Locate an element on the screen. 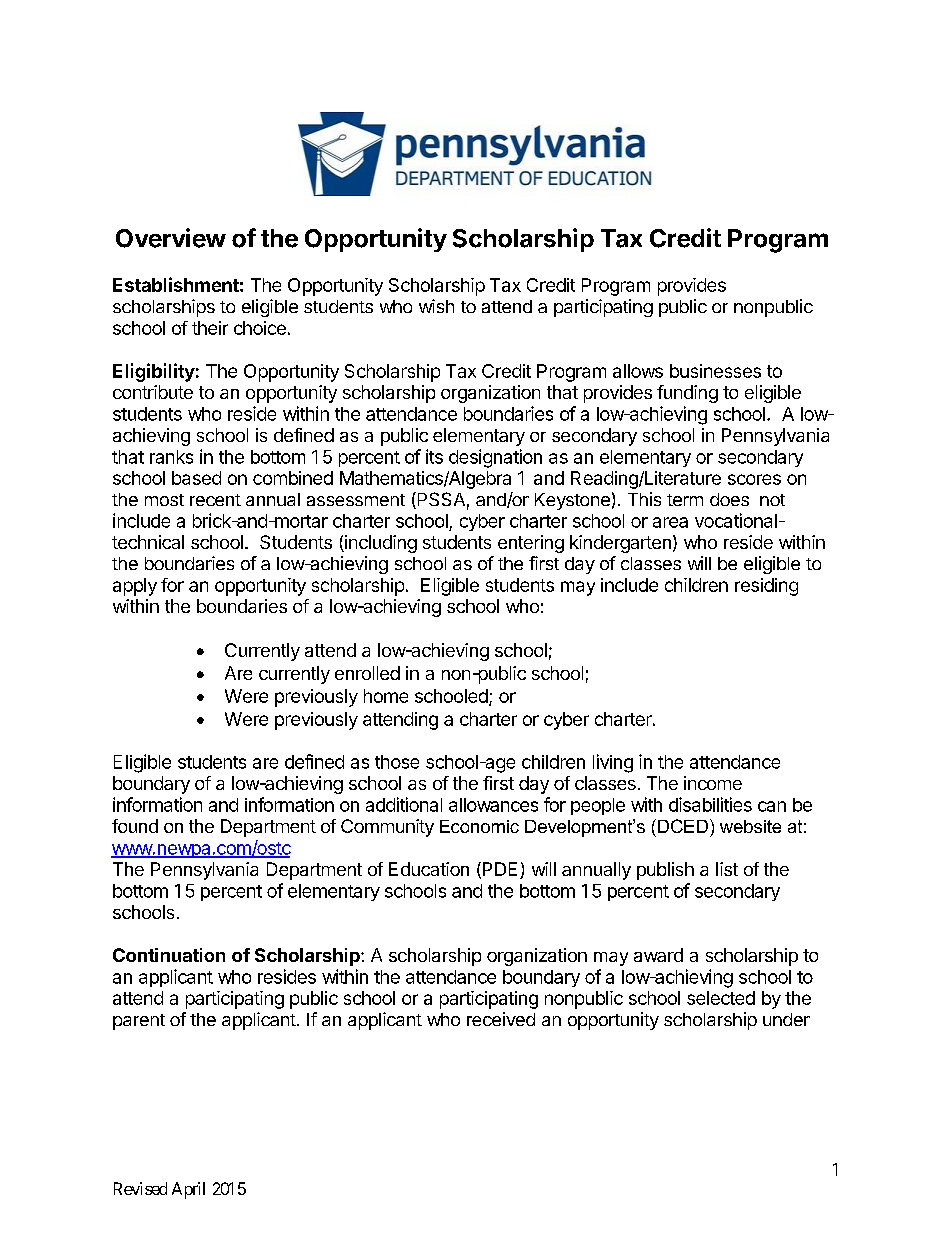 This screenshot has width=952, height=1233. entering is located at coordinates (531, 544).
